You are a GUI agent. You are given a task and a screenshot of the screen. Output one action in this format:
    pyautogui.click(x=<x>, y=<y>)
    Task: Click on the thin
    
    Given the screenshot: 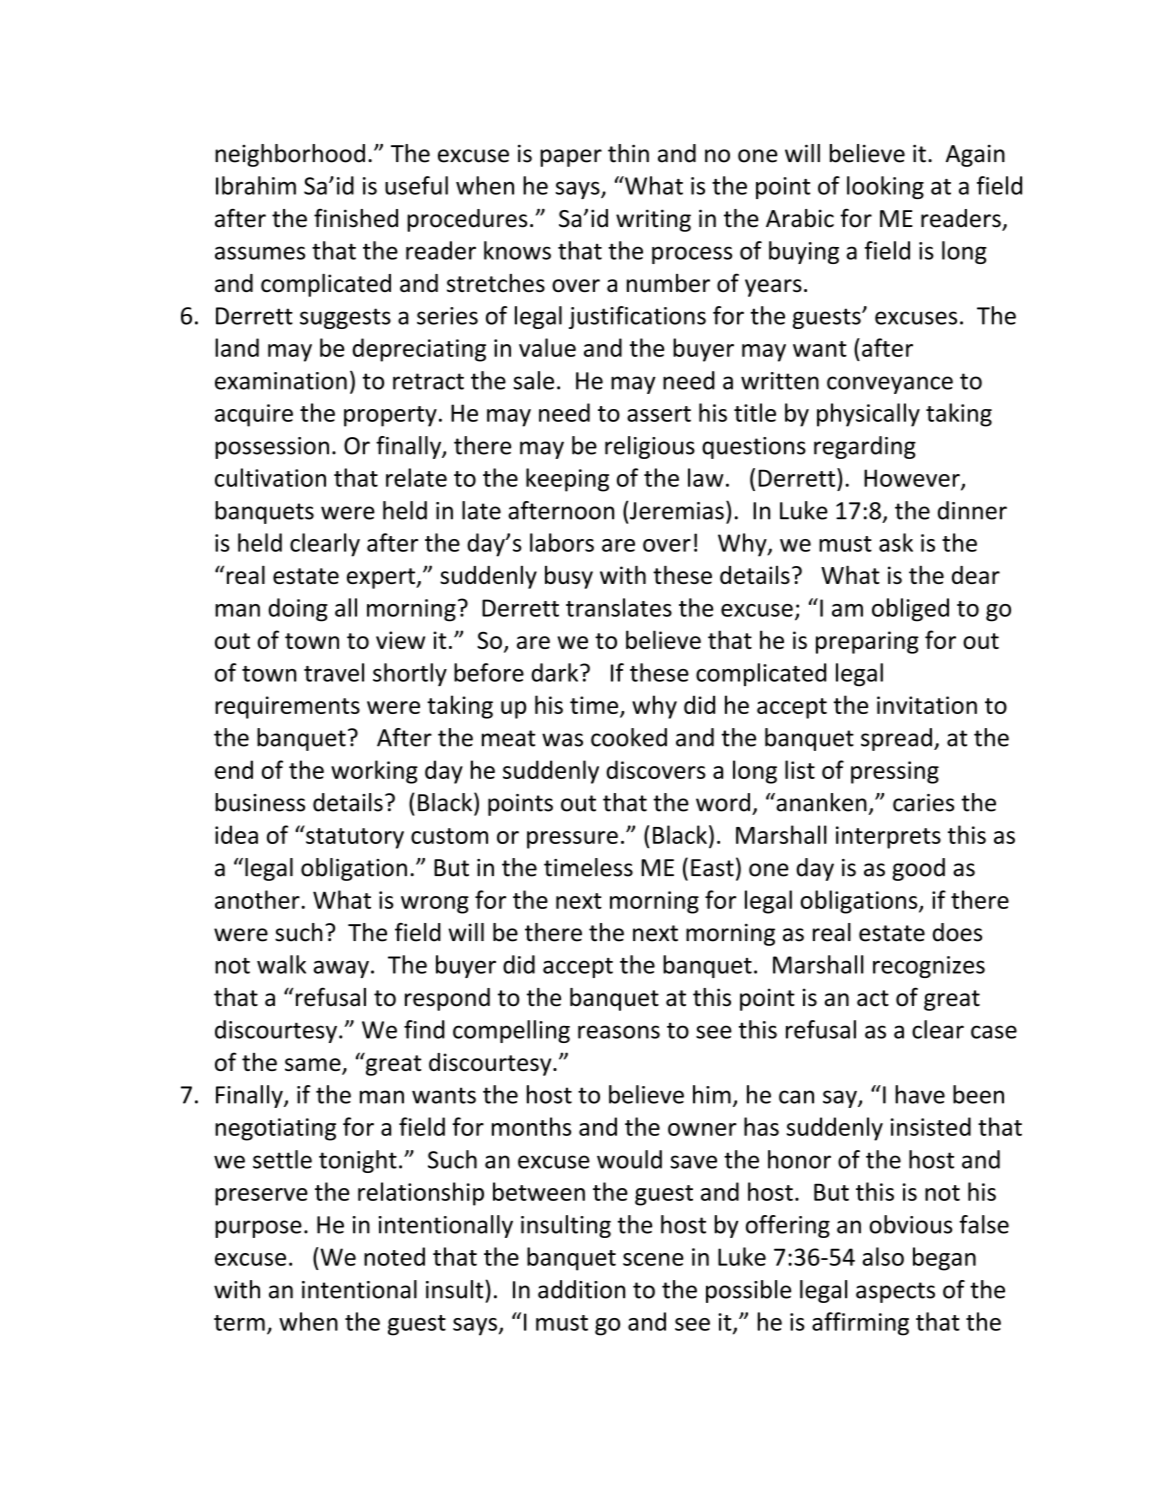 What is the action you would take?
    pyautogui.click(x=628, y=153)
